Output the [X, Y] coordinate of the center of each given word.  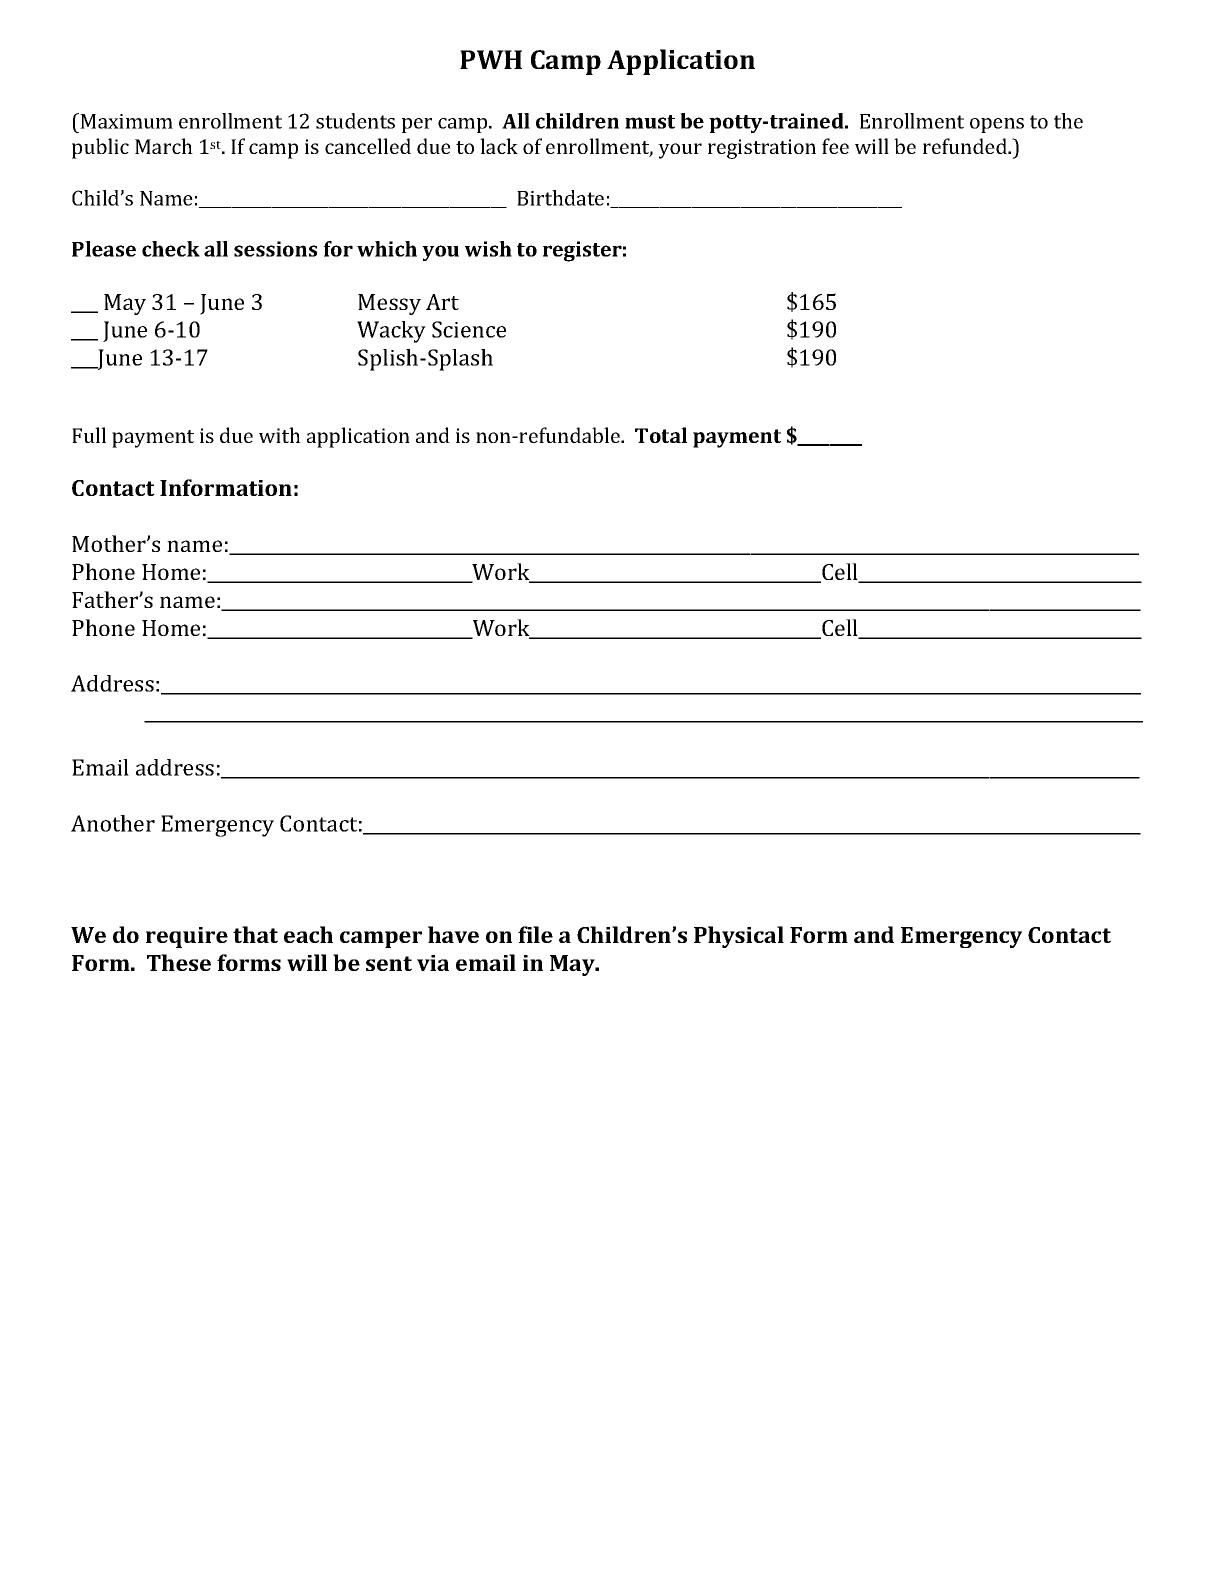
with [280, 435]
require [187, 937]
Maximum [126, 121]
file [535, 934]
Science [469, 329]
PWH [491, 59]
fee [835, 146]
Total [661, 435]
